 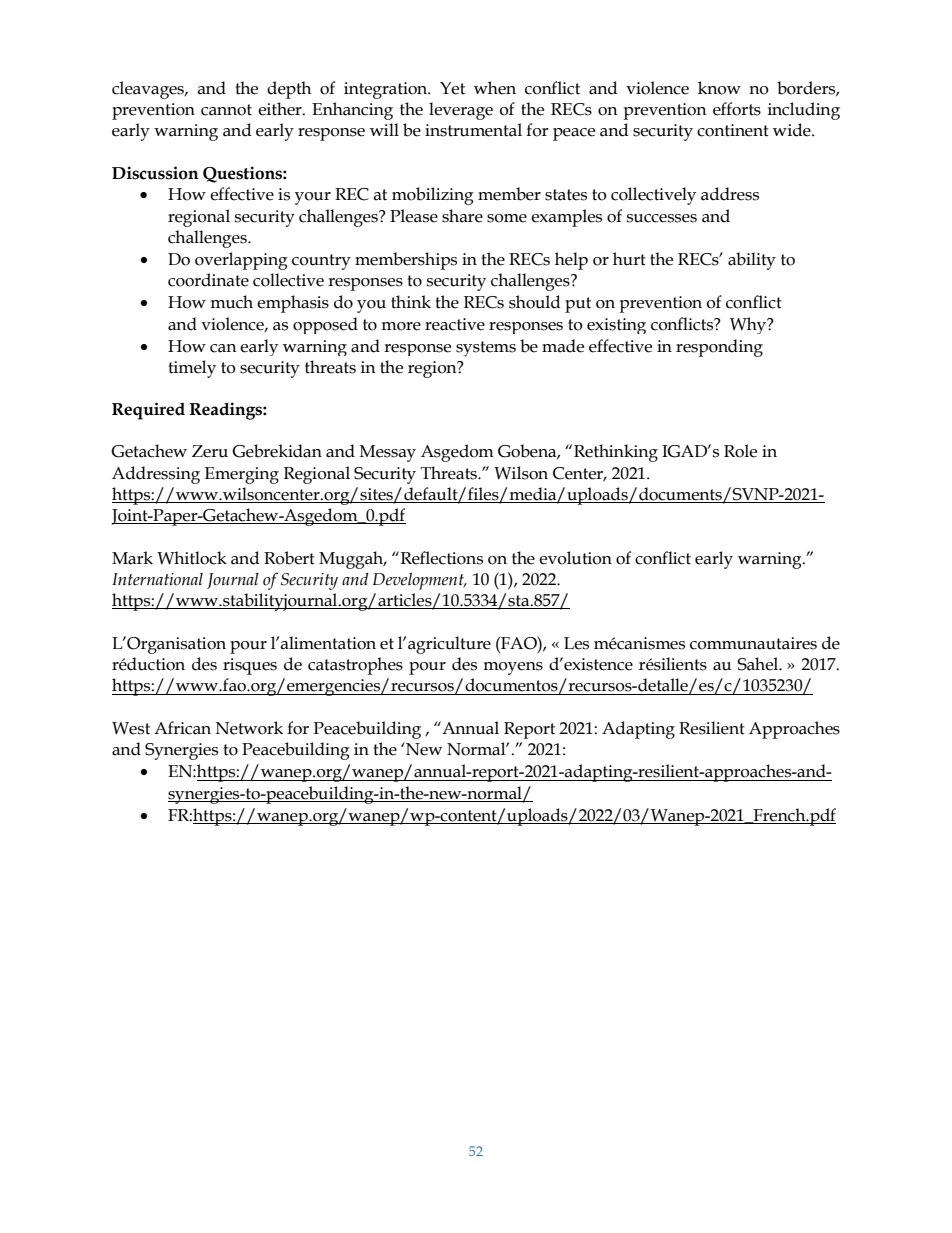 I want to click on Why, so click(x=749, y=325).
